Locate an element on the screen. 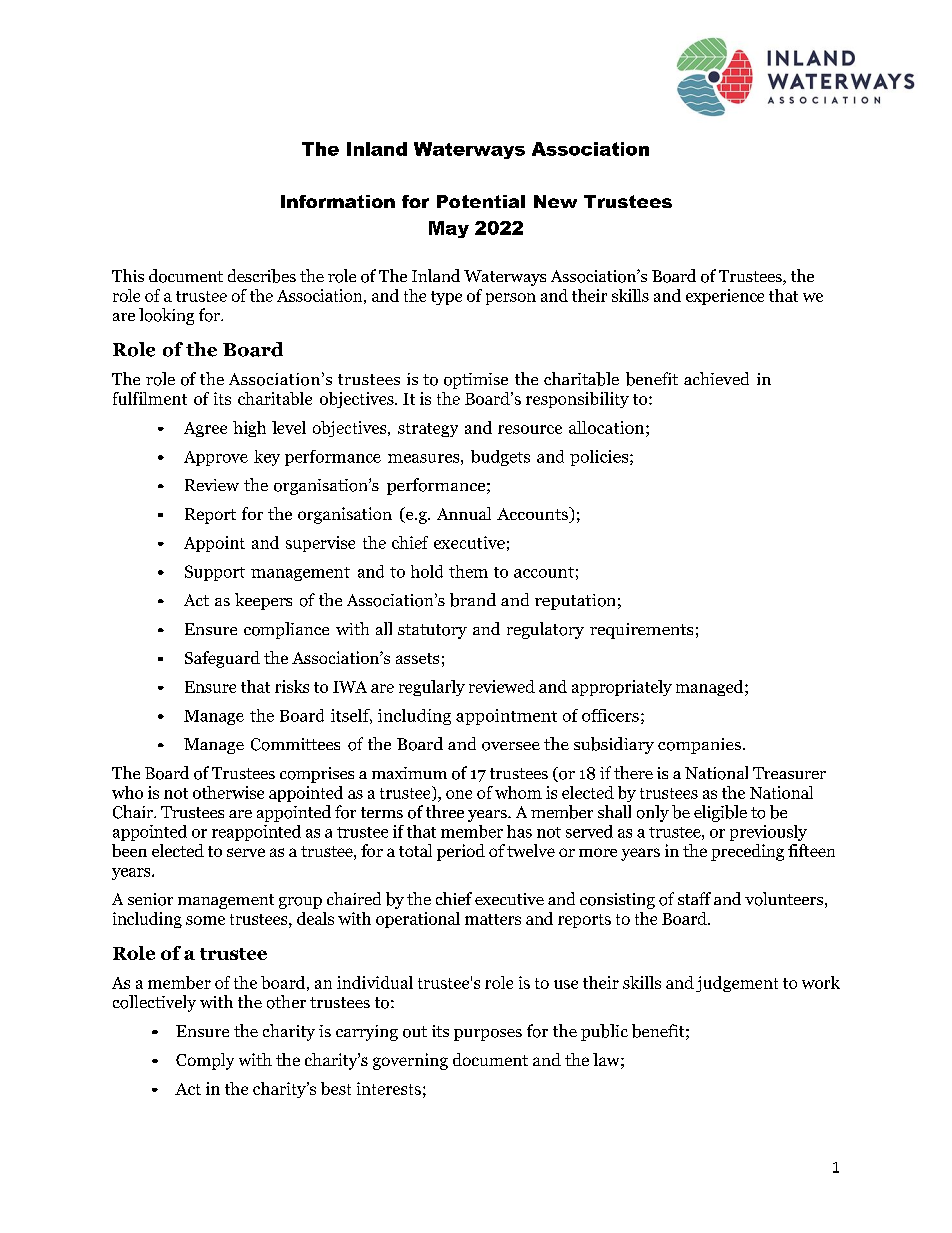  requirements is located at coordinates (641, 631).
